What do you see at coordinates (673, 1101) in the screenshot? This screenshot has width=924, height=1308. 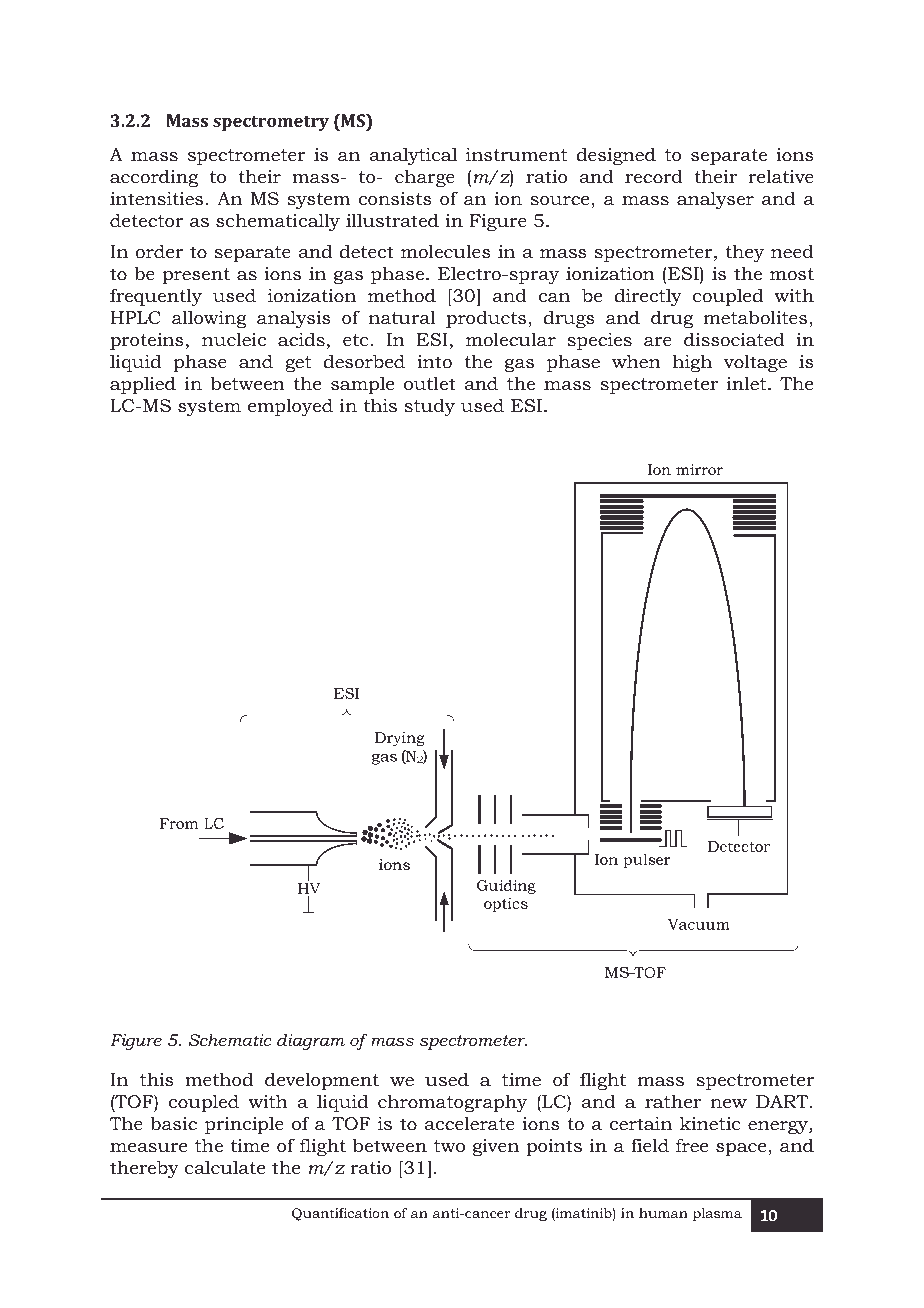 I see `rather` at bounding box center [673, 1101].
